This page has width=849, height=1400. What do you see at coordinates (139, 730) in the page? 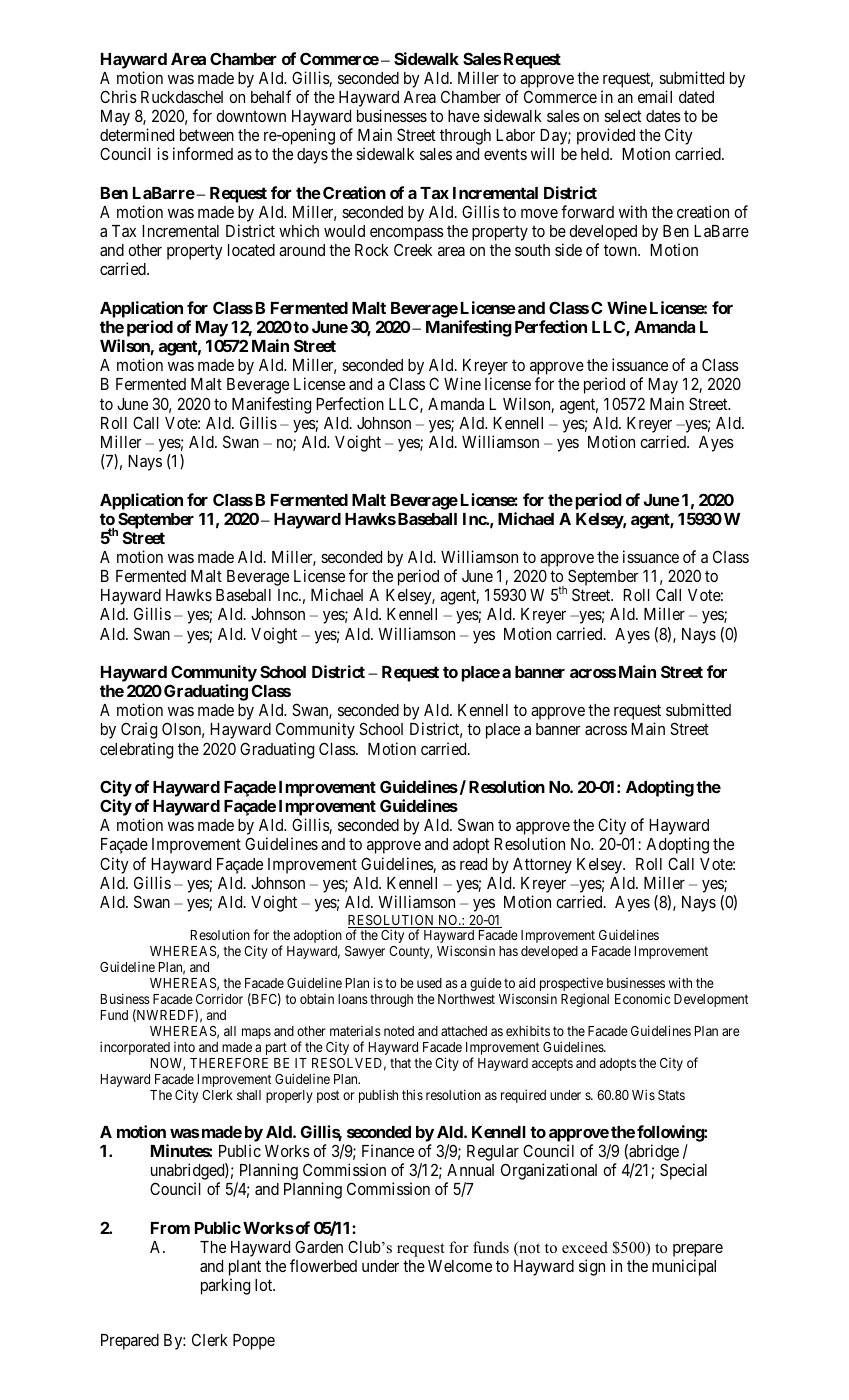
I see `Craig` at bounding box center [139, 730].
